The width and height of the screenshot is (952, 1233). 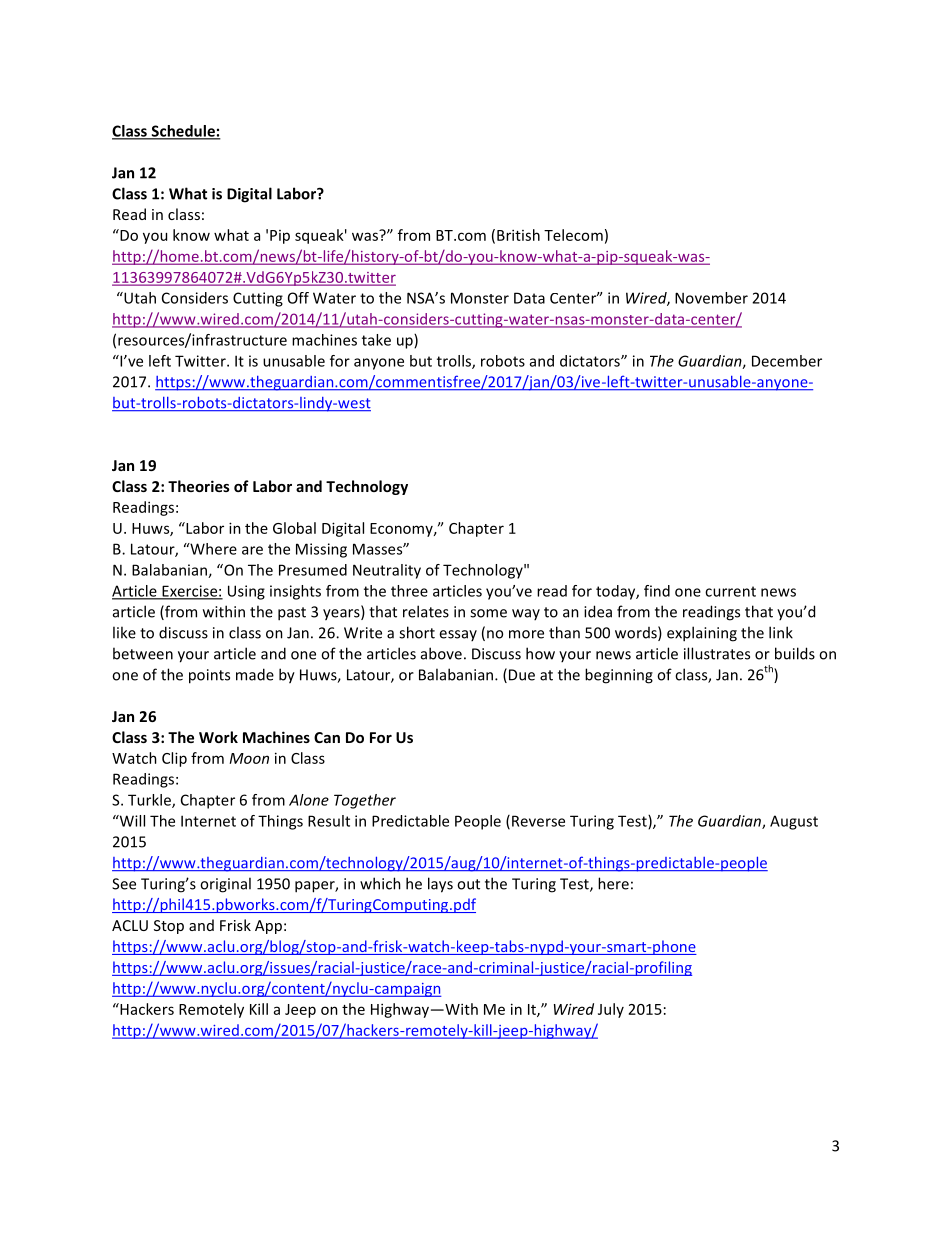 What do you see at coordinates (183, 132) in the screenshot?
I see `Schedule` at bounding box center [183, 132].
